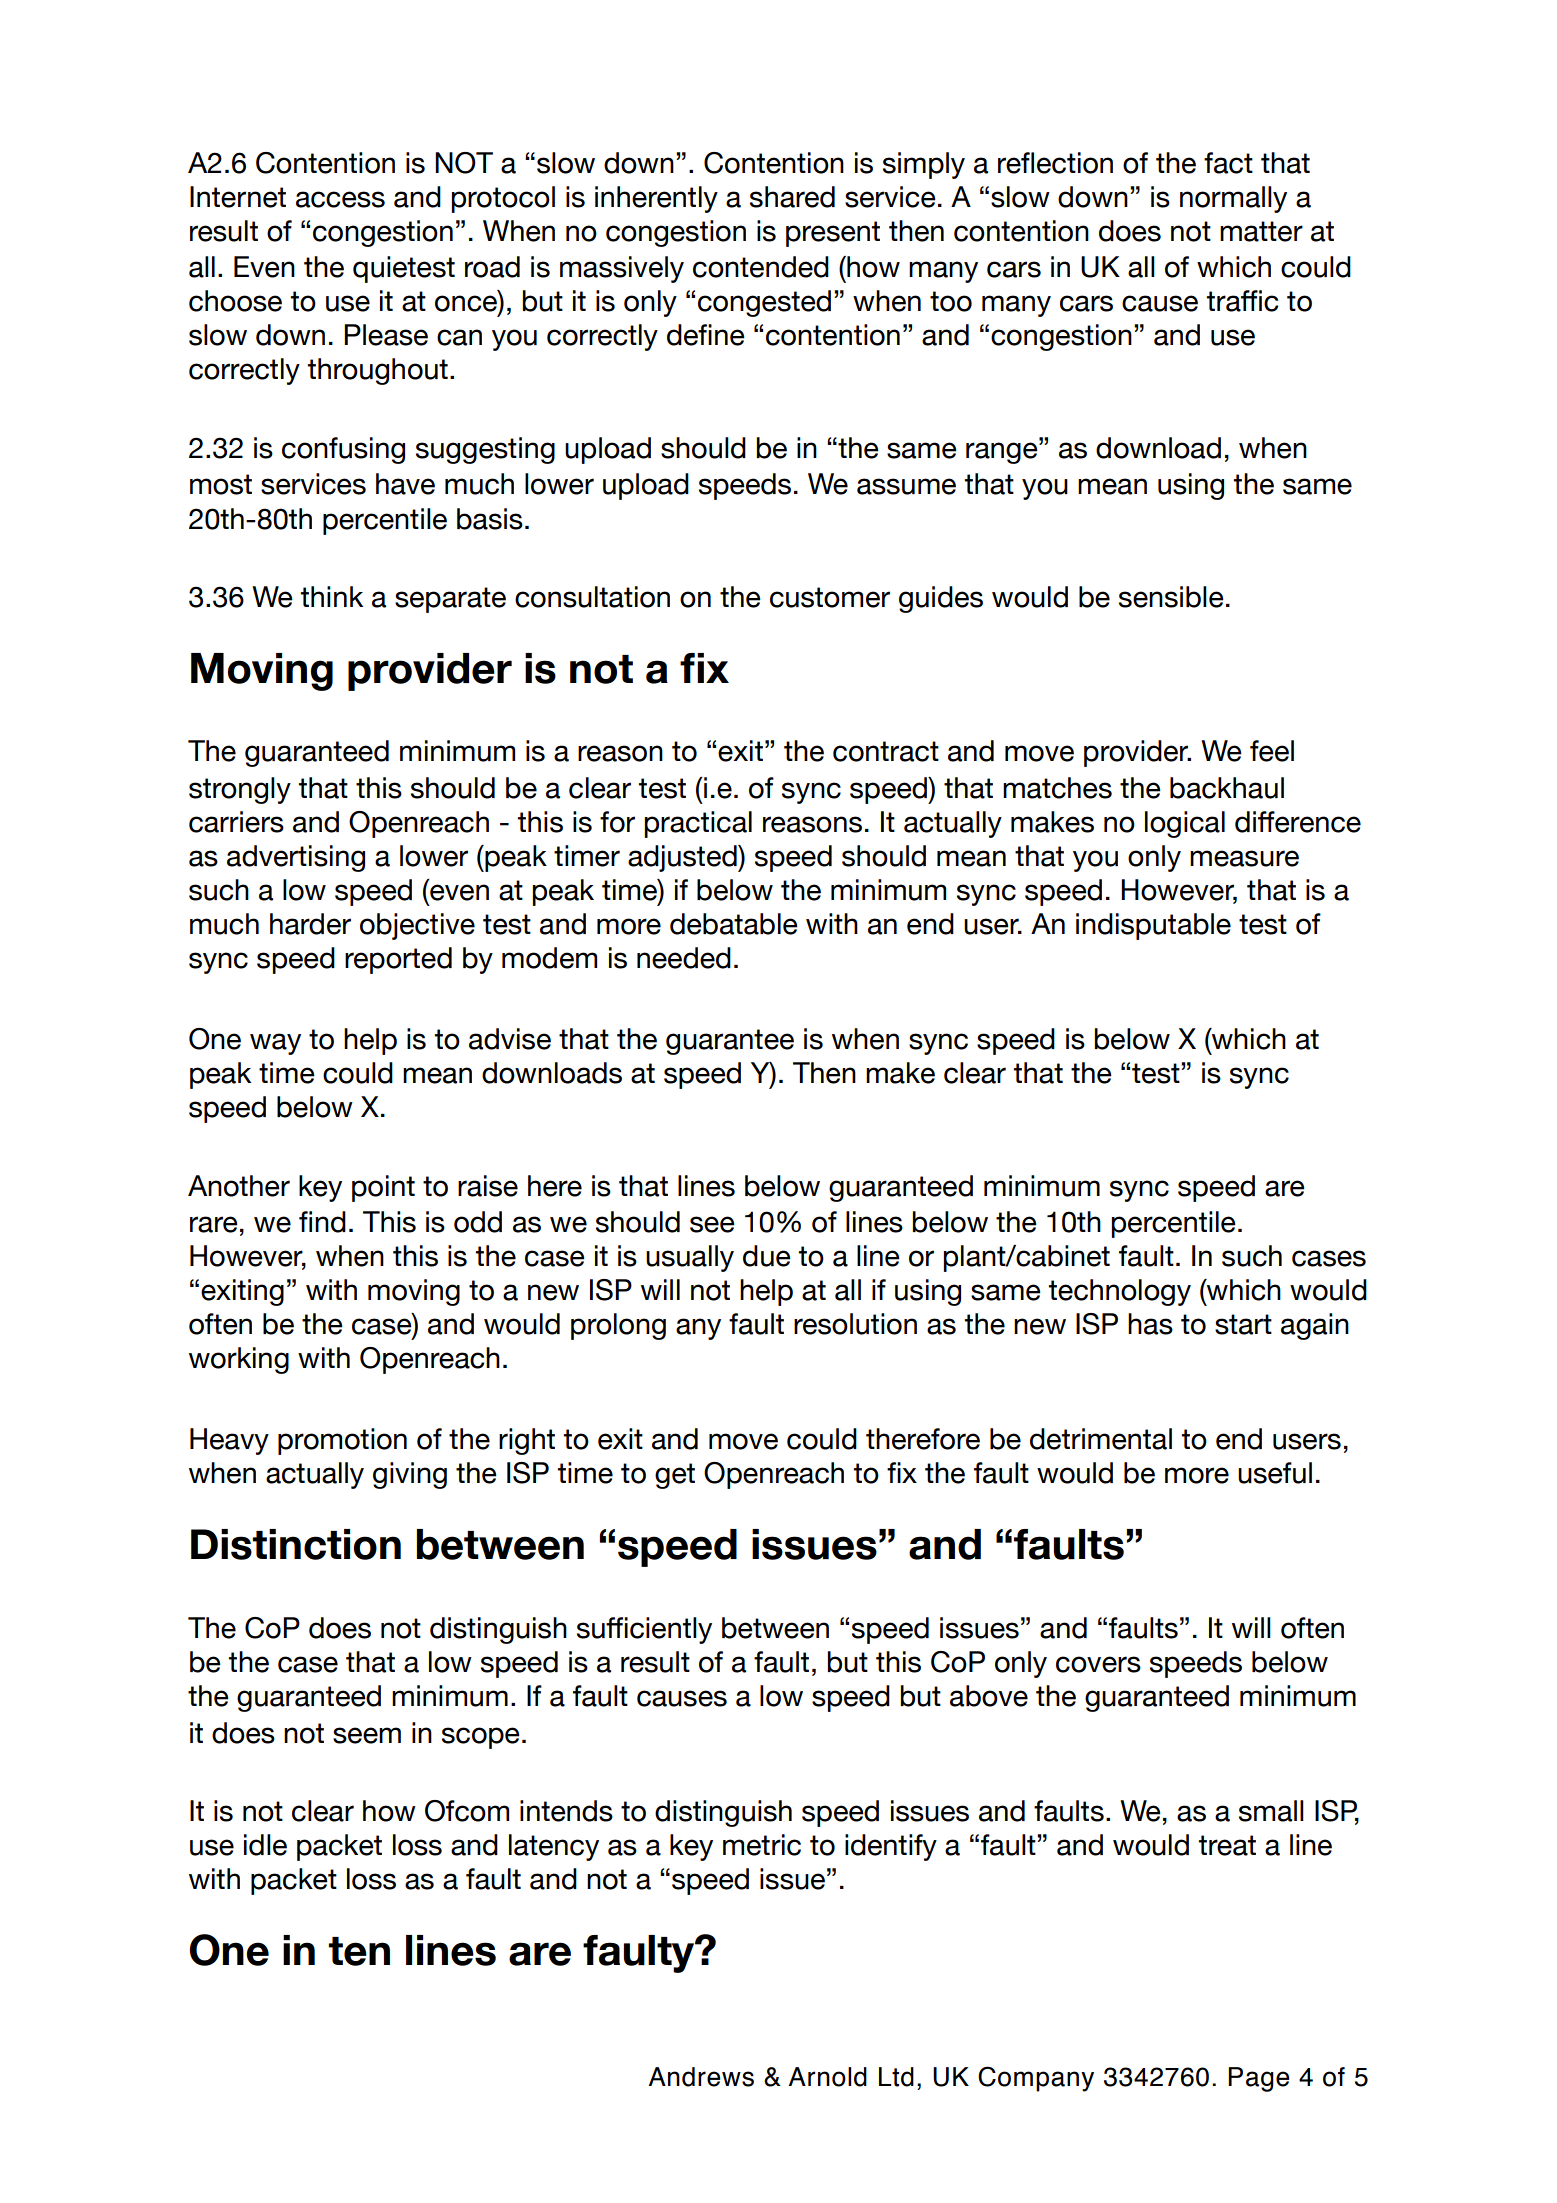  What do you see at coordinates (767, 1256) in the document?
I see `due` at bounding box center [767, 1256].
